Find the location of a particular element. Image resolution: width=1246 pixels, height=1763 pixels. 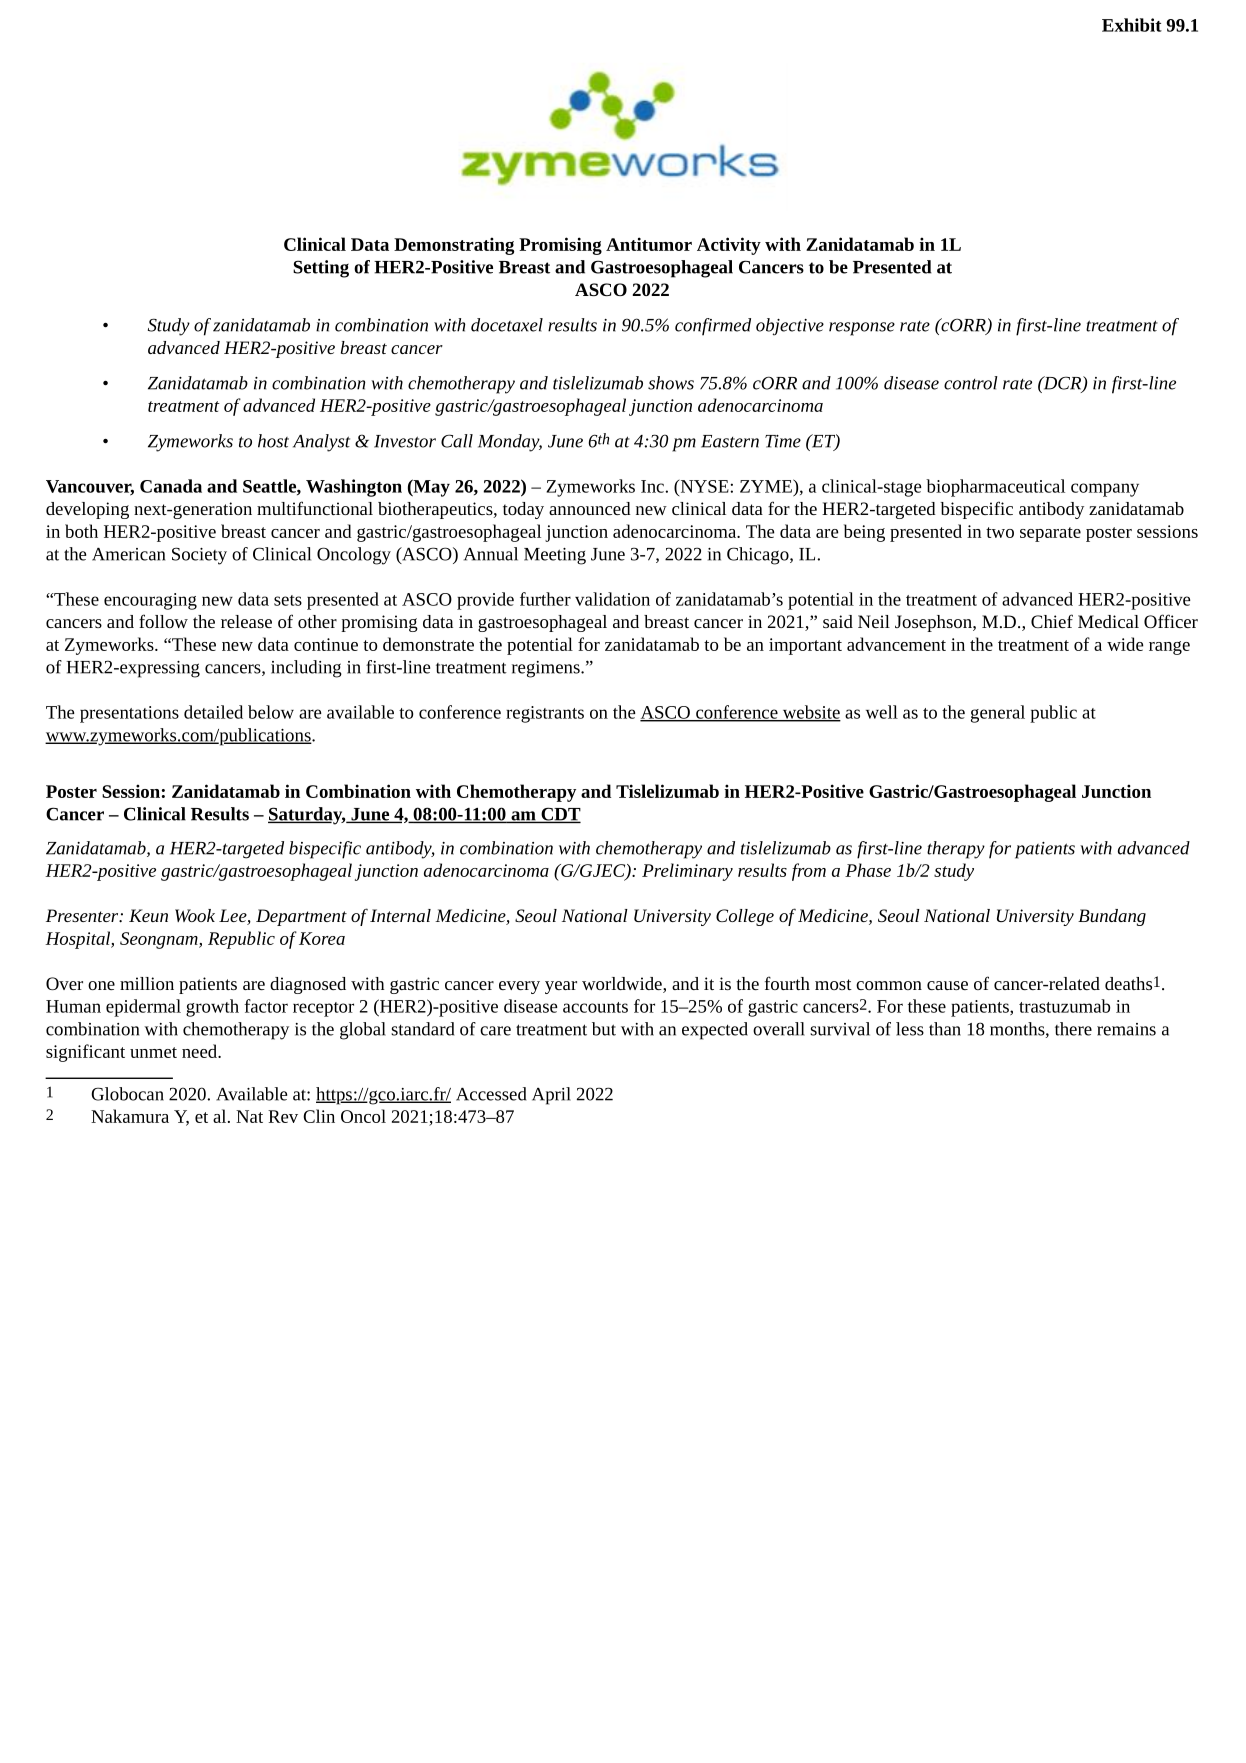

there is located at coordinates (1073, 1029).
